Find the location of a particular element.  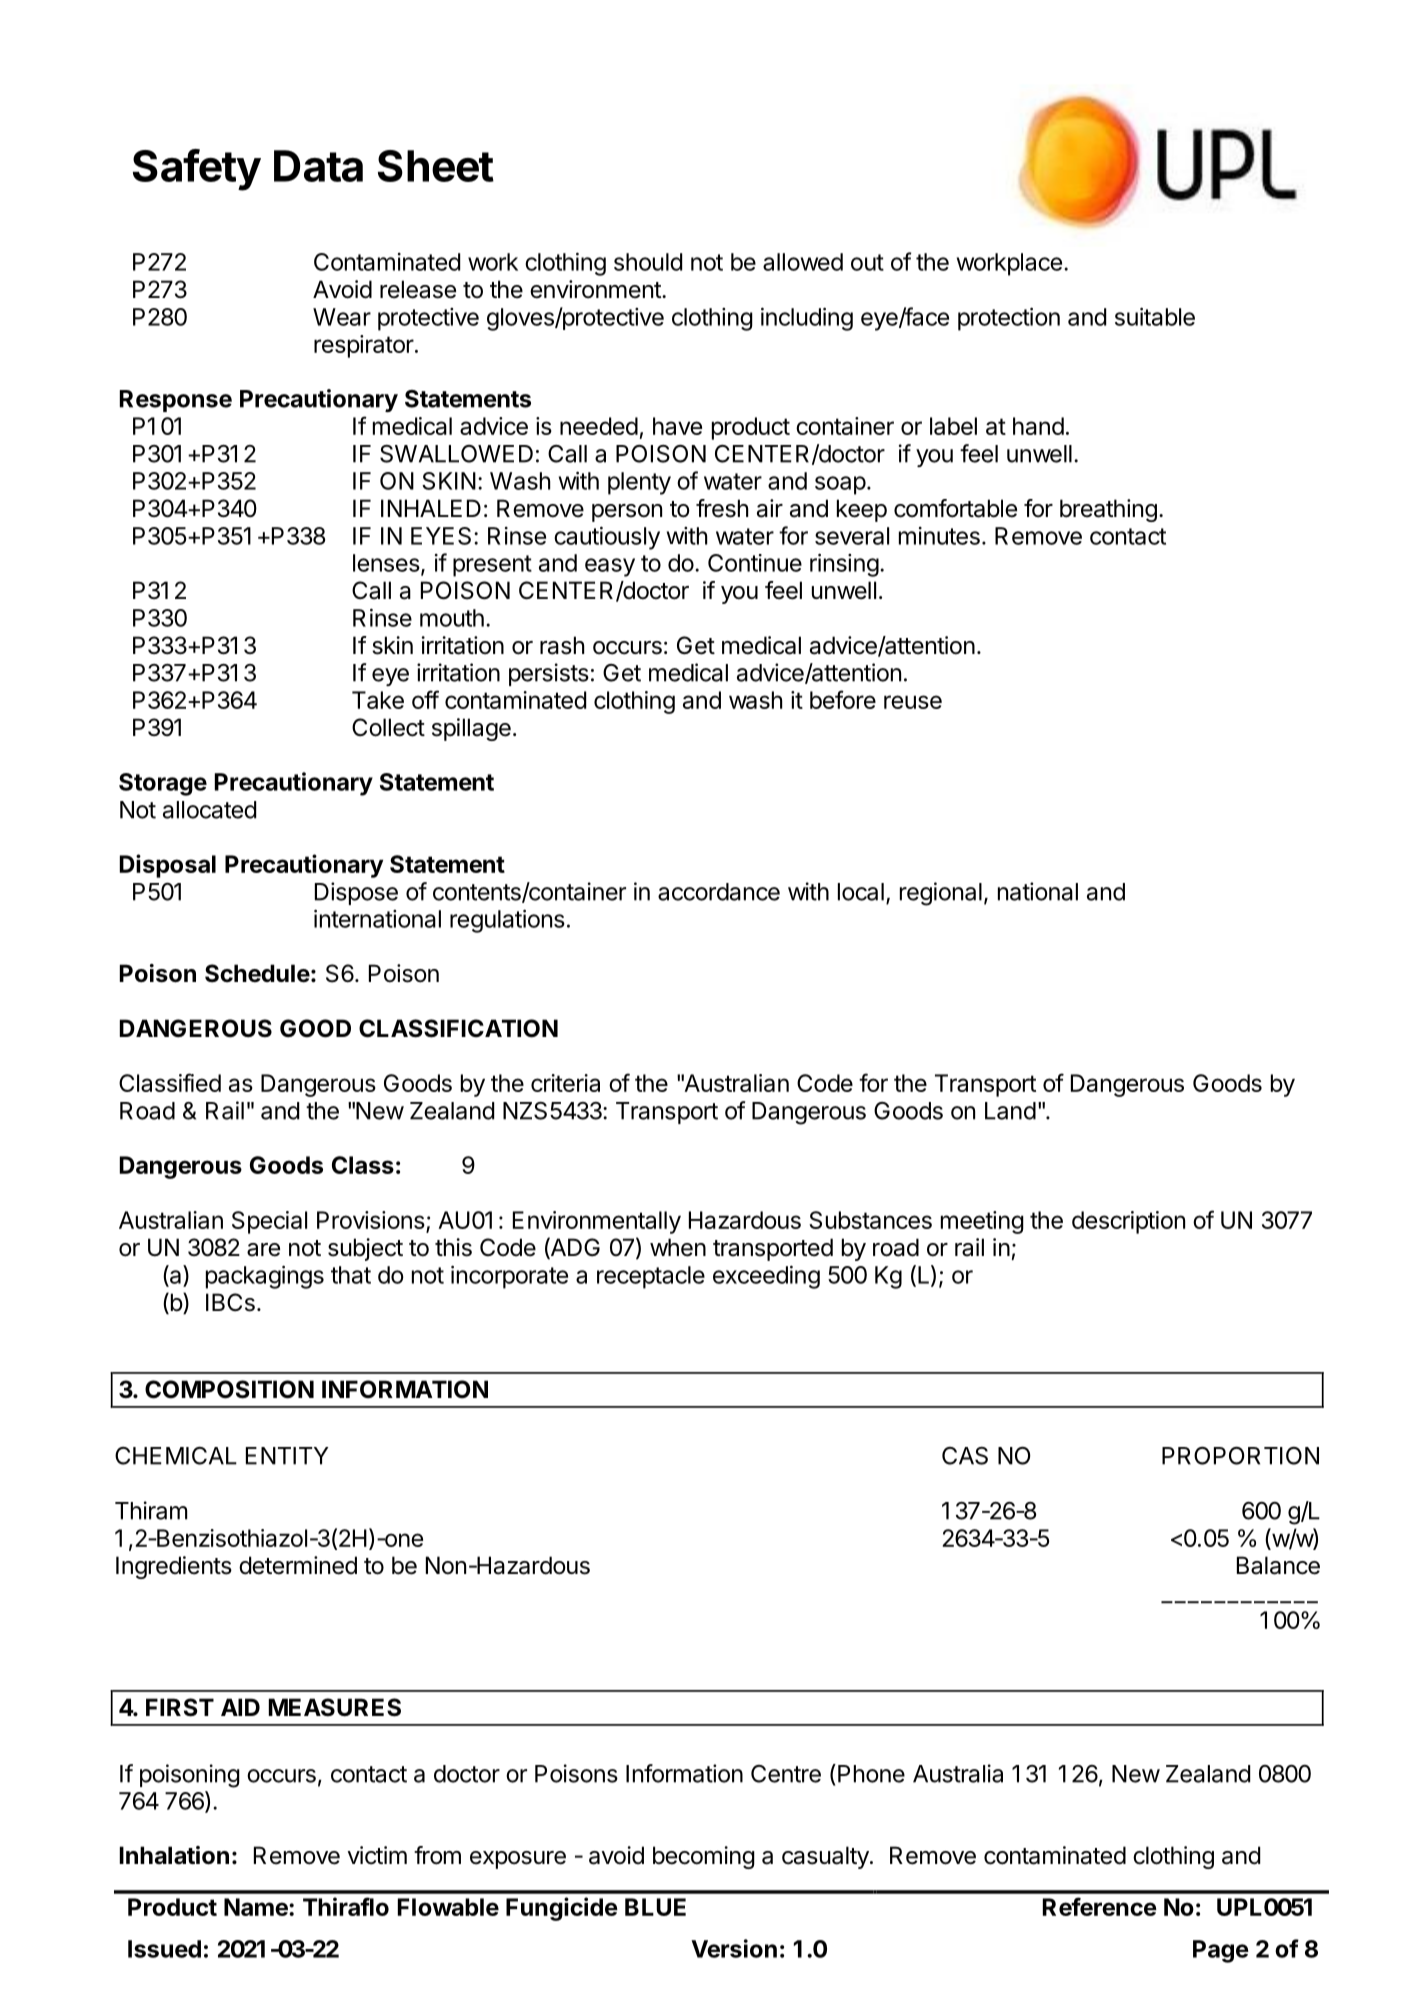

PROPORTION is located at coordinates (1240, 1455).
